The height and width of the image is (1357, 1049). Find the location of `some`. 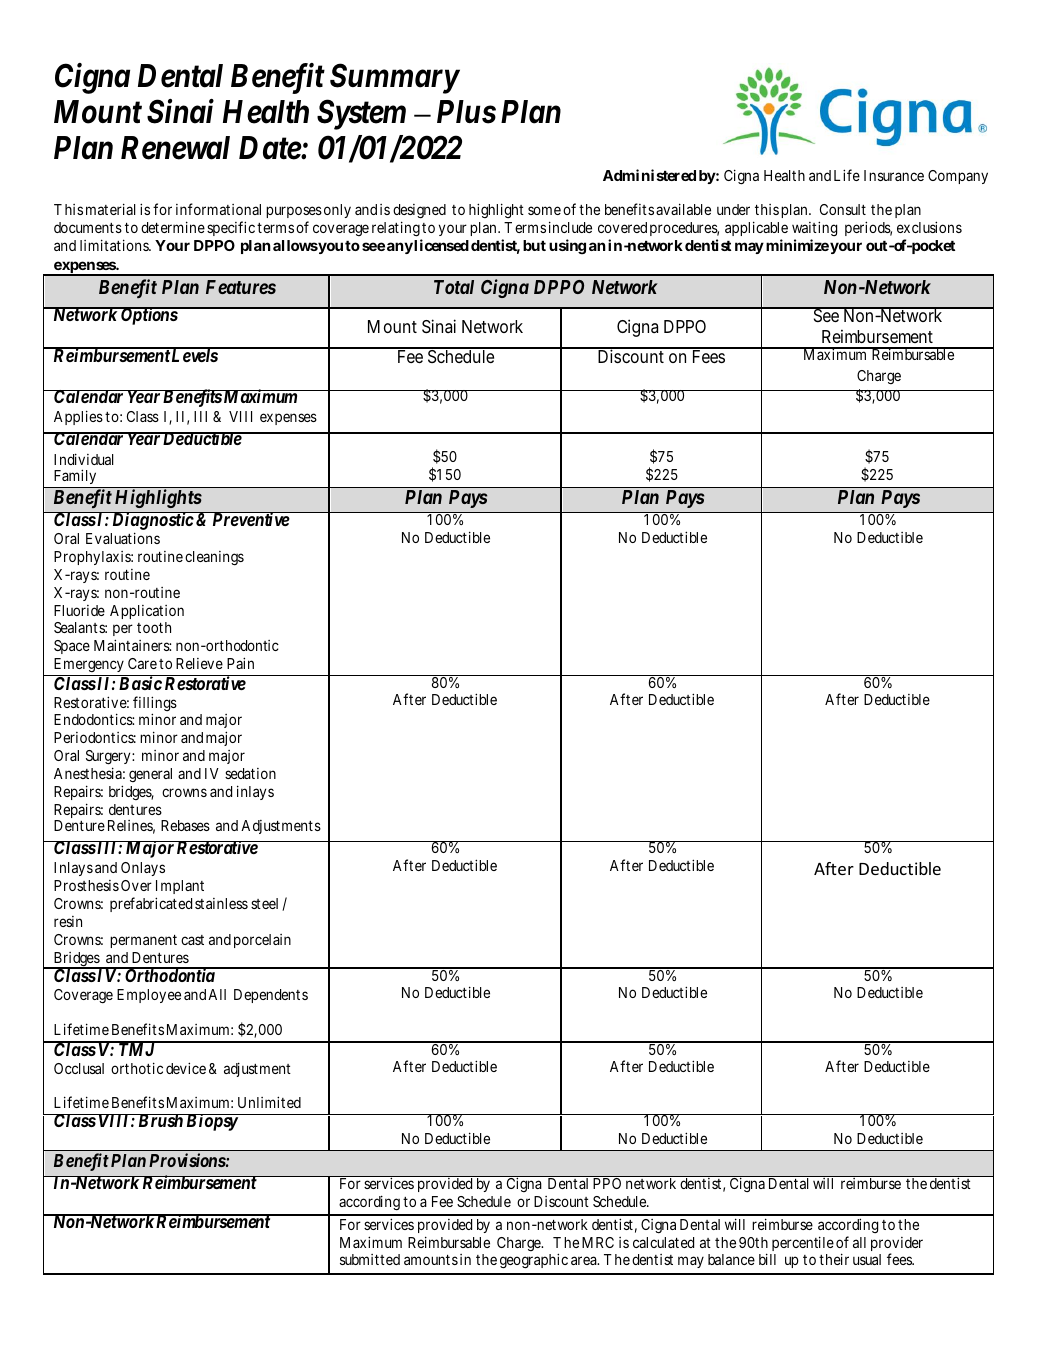

some is located at coordinates (544, 210).
